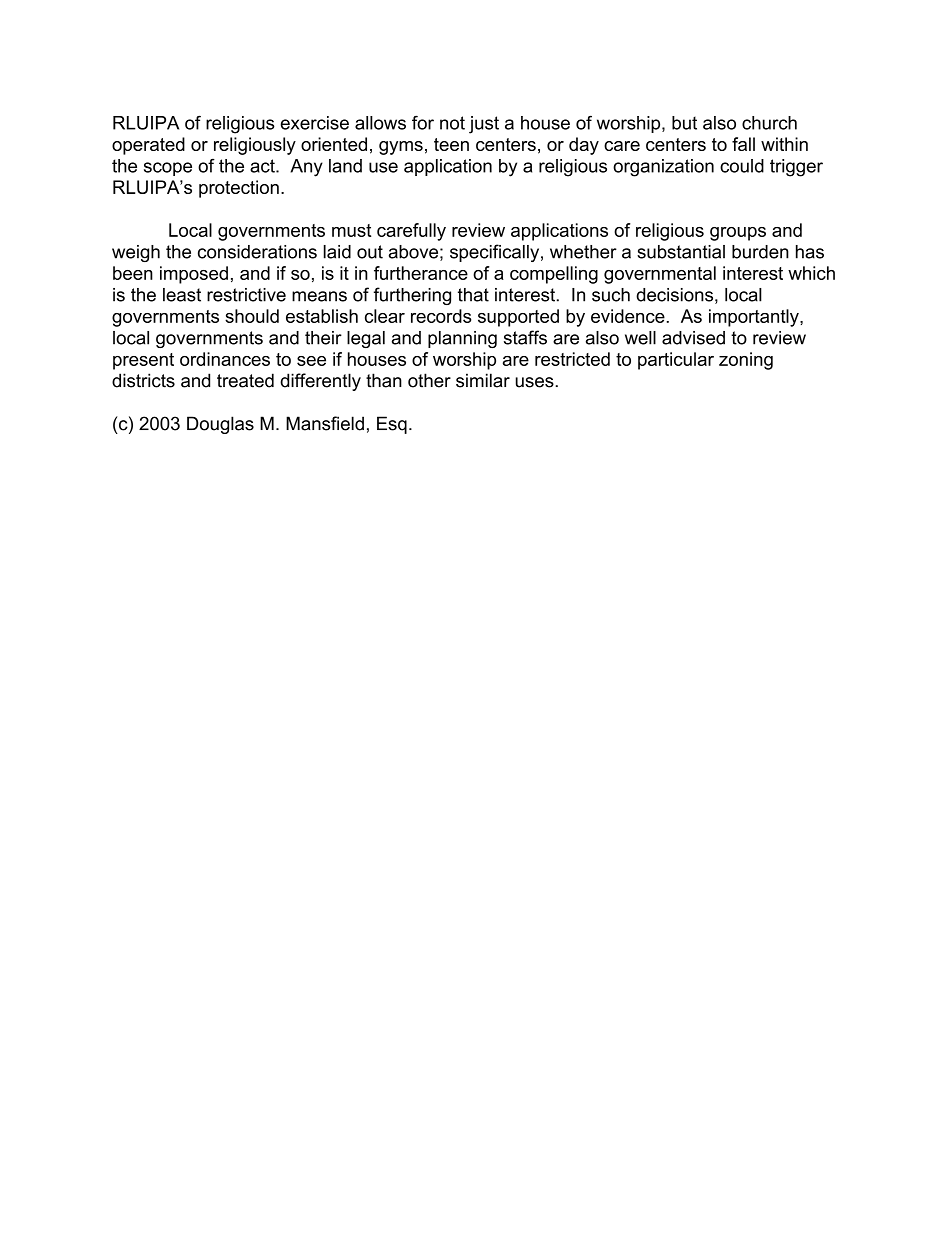 This screenshot has height=1233, width=952. I want to click on just, so click(484, 125).
